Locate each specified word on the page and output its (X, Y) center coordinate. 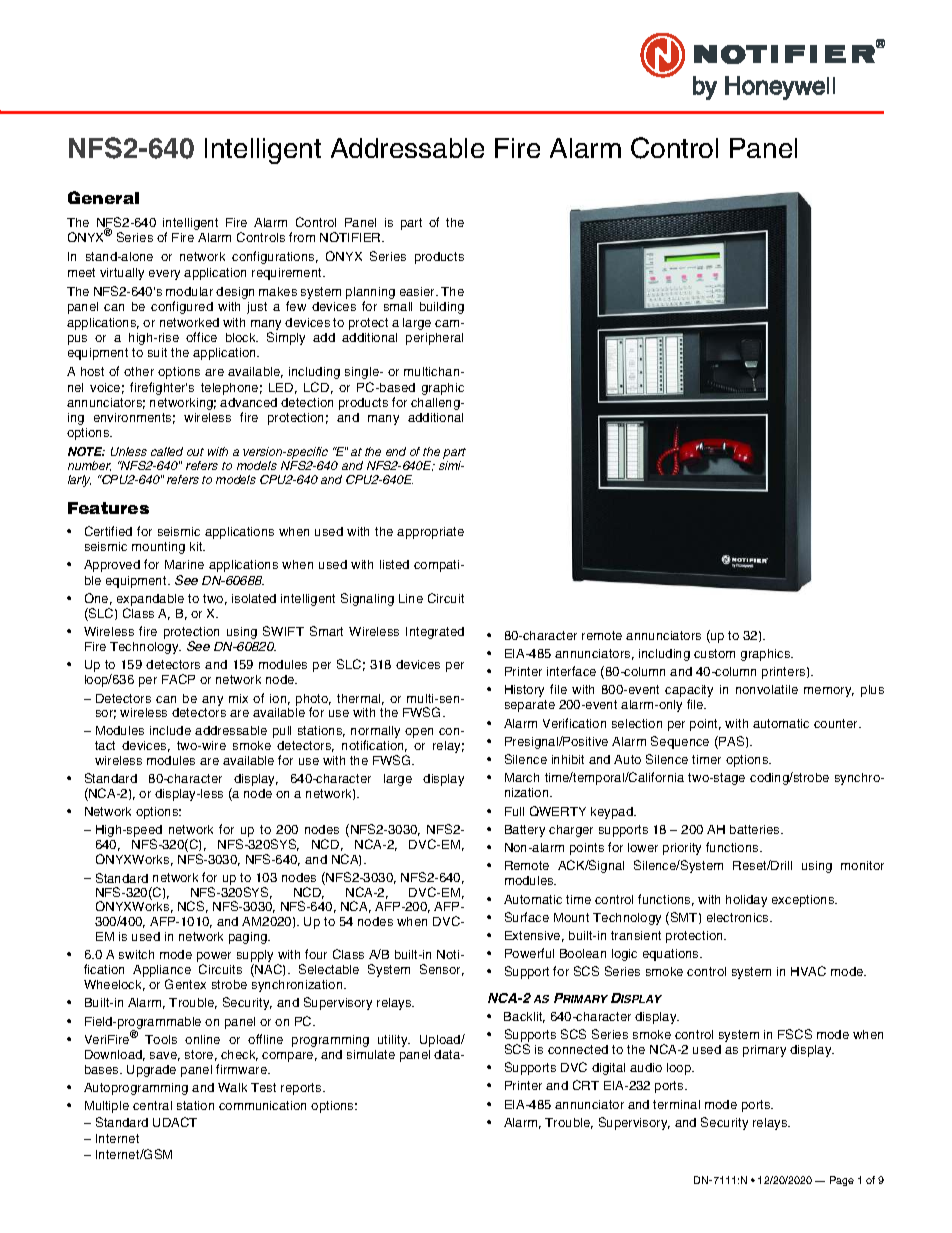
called (167, 451)
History (524, 691)
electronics (739, 917)
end (396, 451)
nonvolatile (767, 689)
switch (136, 954)
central (152, 1105)
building (442, 308)
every (164, 275)
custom (714, 653)
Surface (527, 917)
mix (238, 698)
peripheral (434, 339)
